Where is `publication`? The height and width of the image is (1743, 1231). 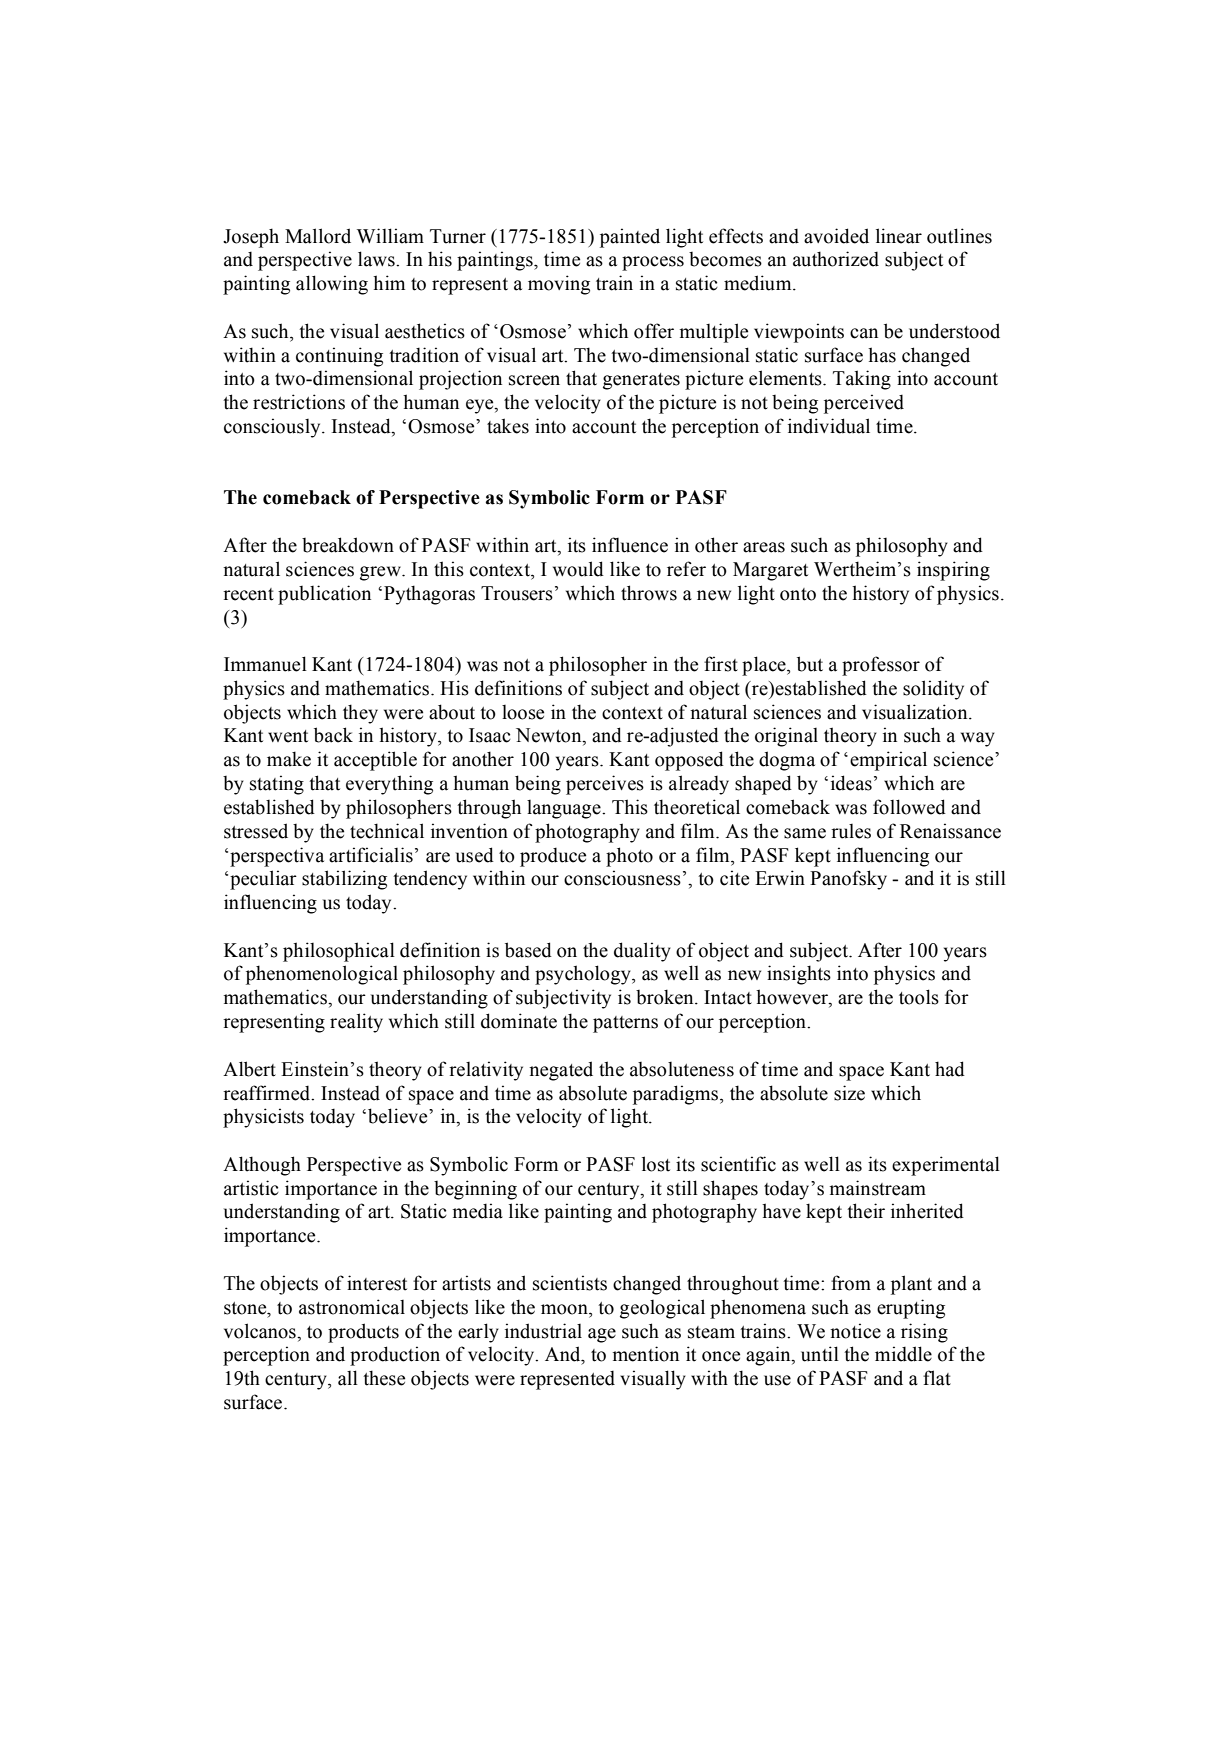
publication is located at coordinates (324, 595).
